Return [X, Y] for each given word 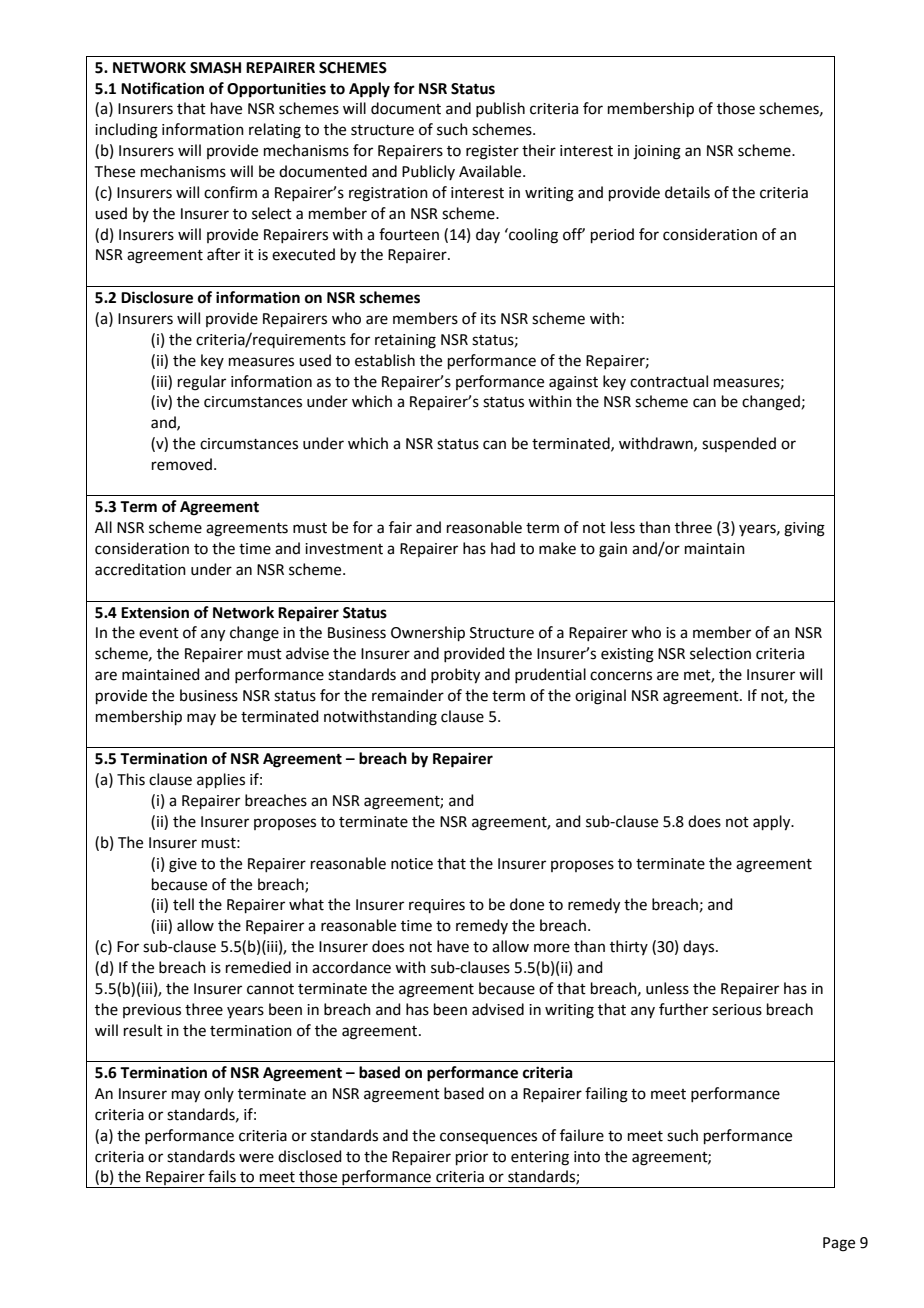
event [159, 633]
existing [627, 655]
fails [222, 1176]
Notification [162, 88]
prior [472, 1158]
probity [455, 676]
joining [657, 152]
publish [500, 109]
